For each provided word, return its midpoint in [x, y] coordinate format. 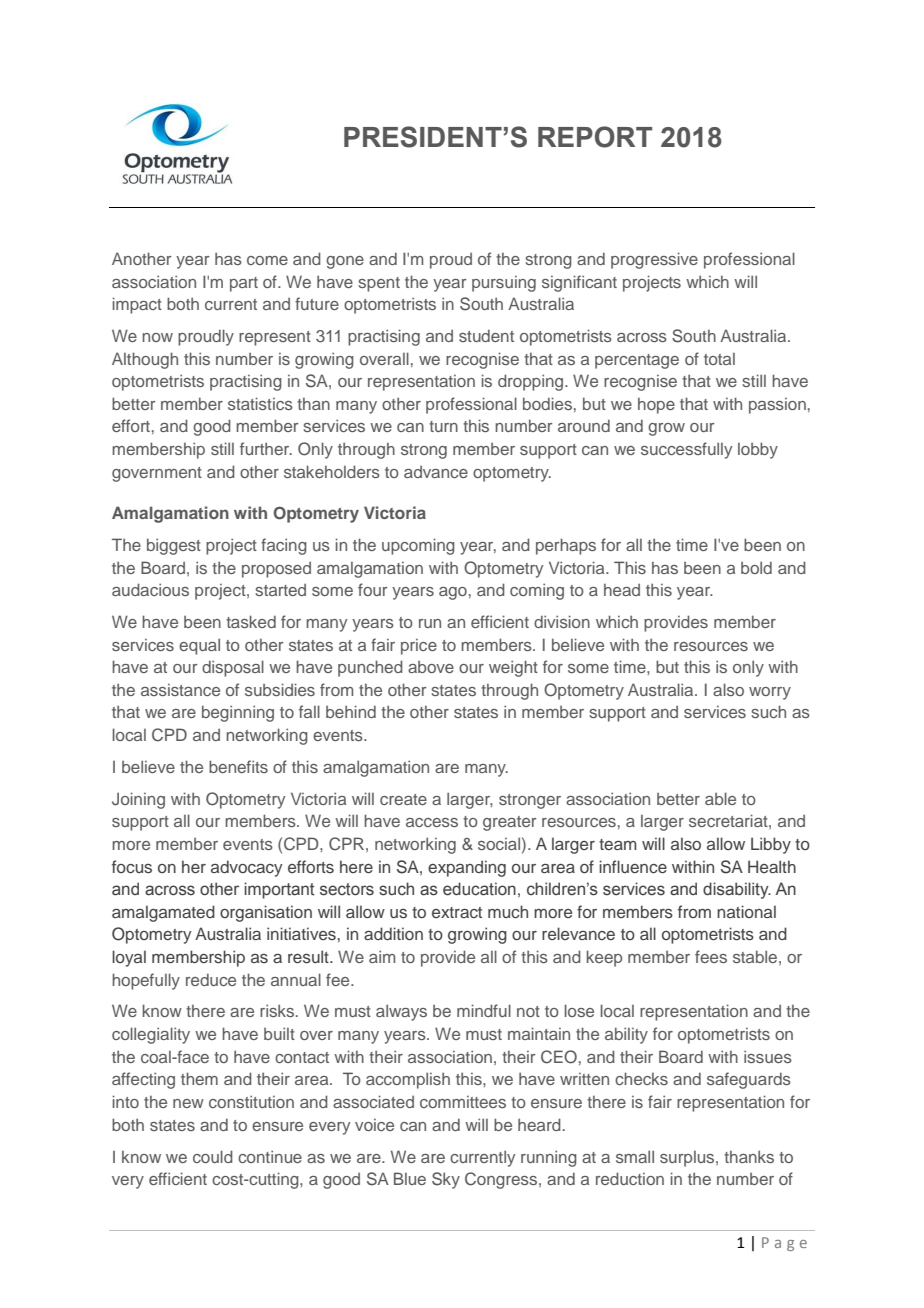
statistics [260, 403]
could [213, 1156]
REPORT [595, 137]
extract [457, 912]
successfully [686, 450]
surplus [688, 1159]
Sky [446, 1180]
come [267, 260]
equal [199, 646]
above [431, 667]
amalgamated [163, 913]
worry [770, 693]
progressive [654, 260]
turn [443, 426]
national [746, 911]
